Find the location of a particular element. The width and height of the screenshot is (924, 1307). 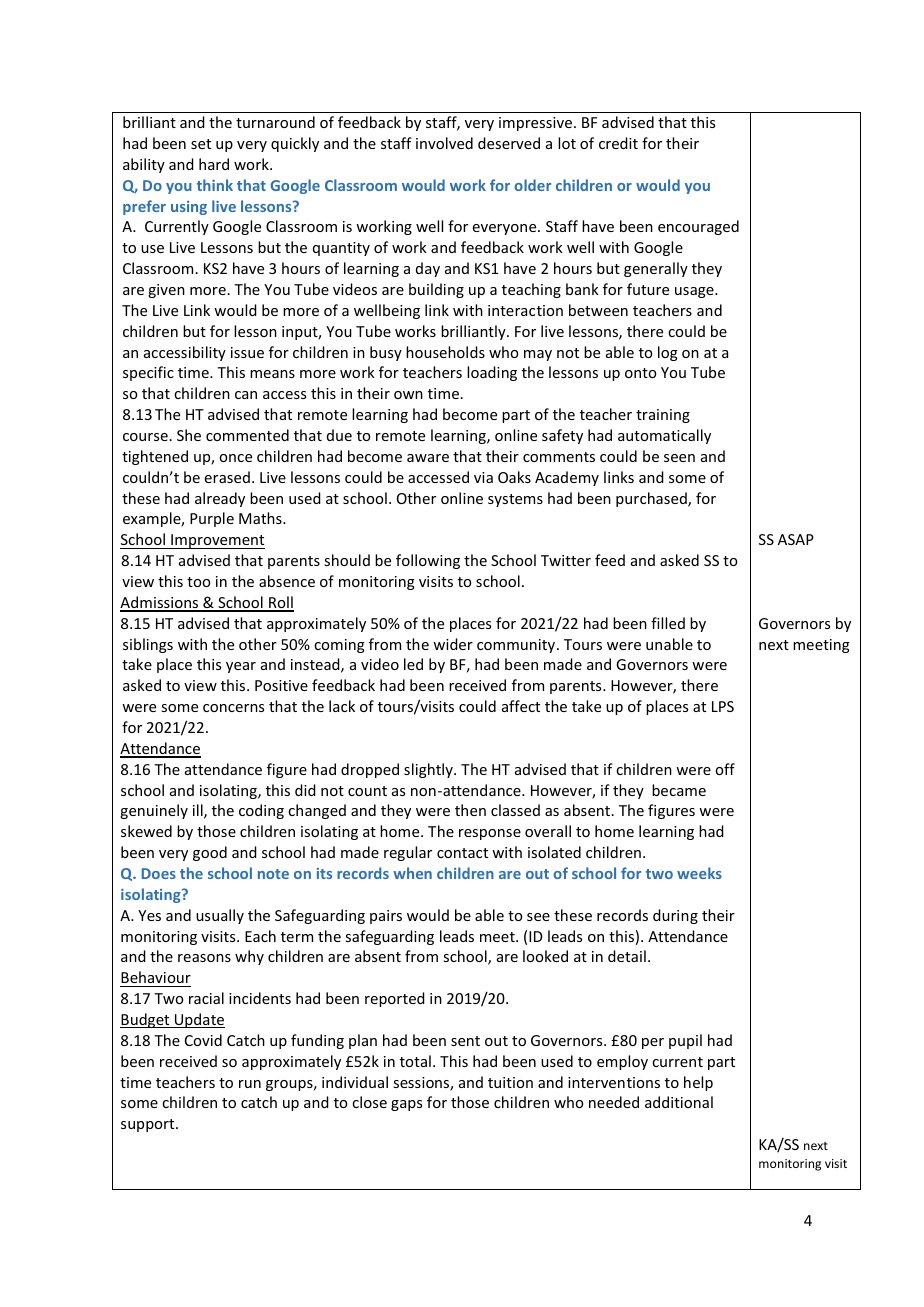

involved is located at coordinates (444, 143).
